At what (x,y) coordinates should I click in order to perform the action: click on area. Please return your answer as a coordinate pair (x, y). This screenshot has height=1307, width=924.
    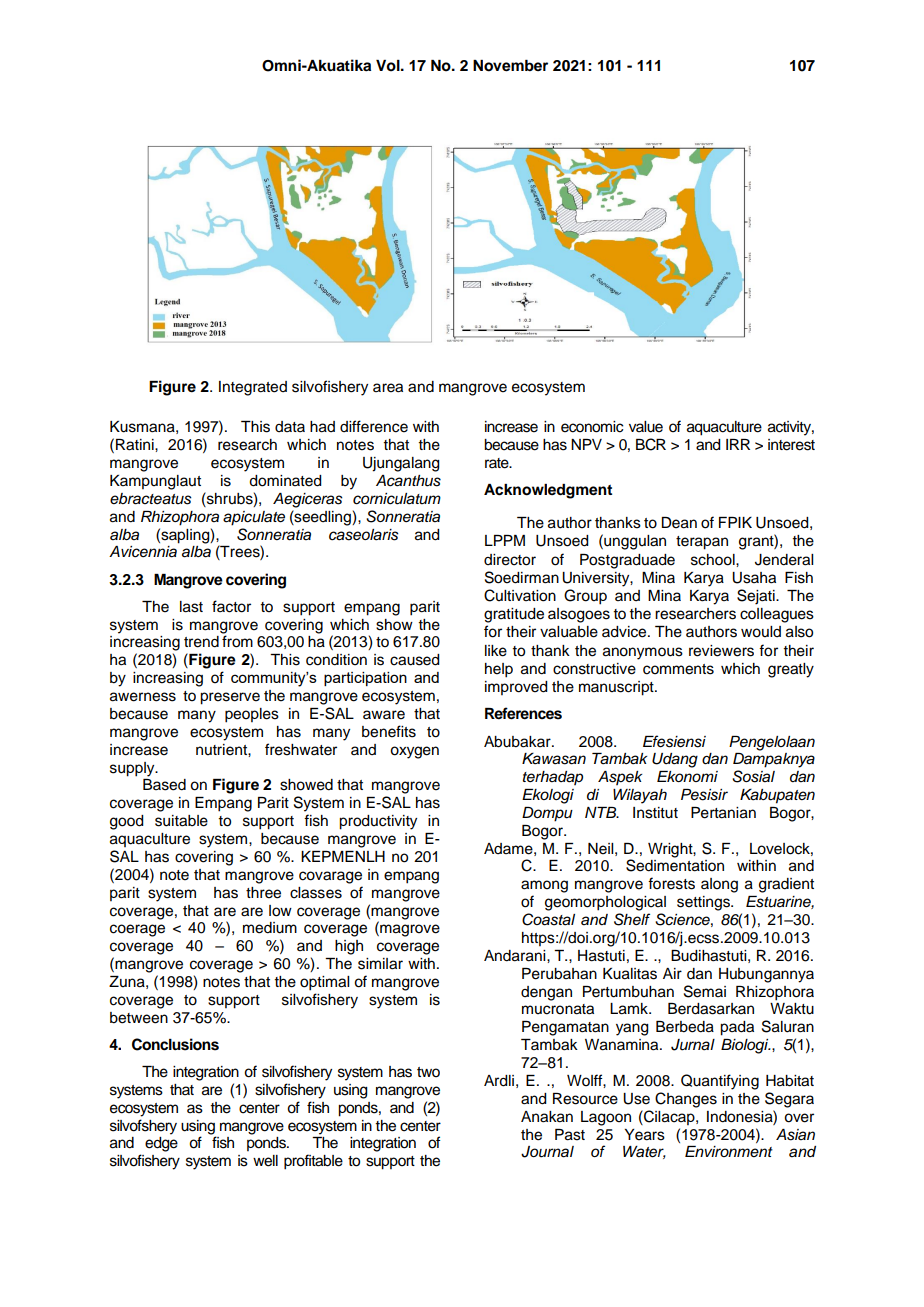
    Looking at the image, I should click on (388, 388).
